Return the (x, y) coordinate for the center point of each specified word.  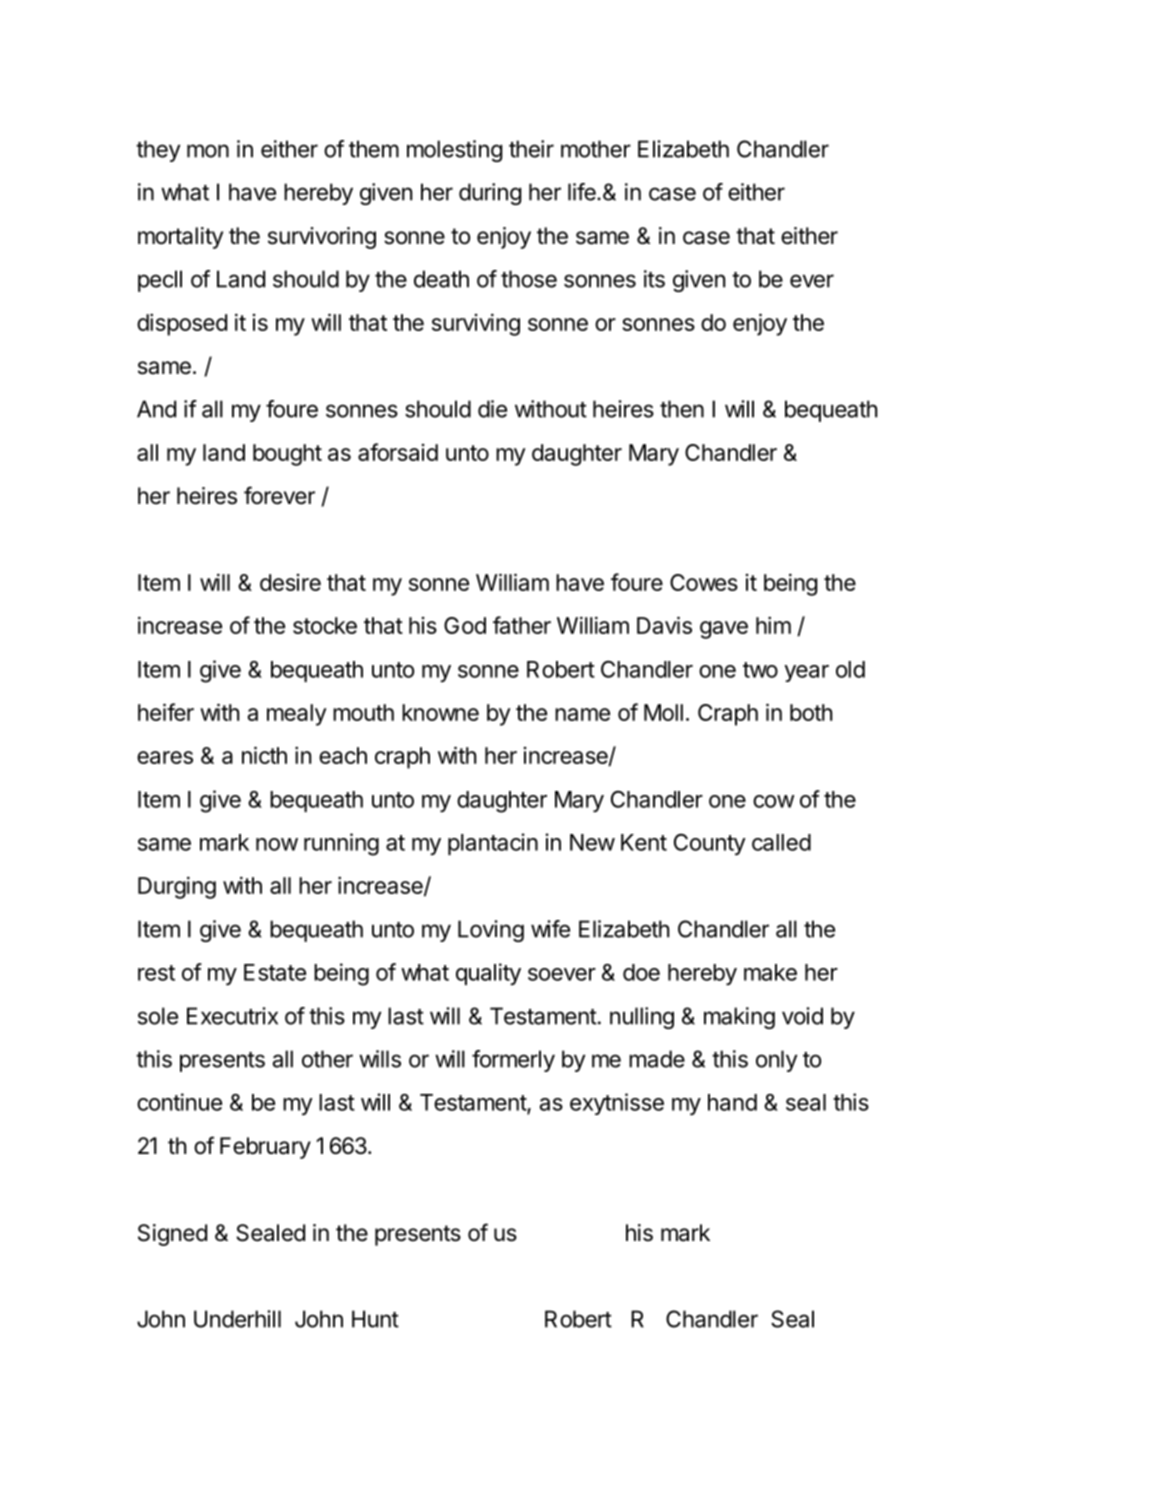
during (490, 194)
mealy (297, 715)
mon (208, 151)
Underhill (237, 1319)
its (654, 279)
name (582, 714)
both (811, 712)
